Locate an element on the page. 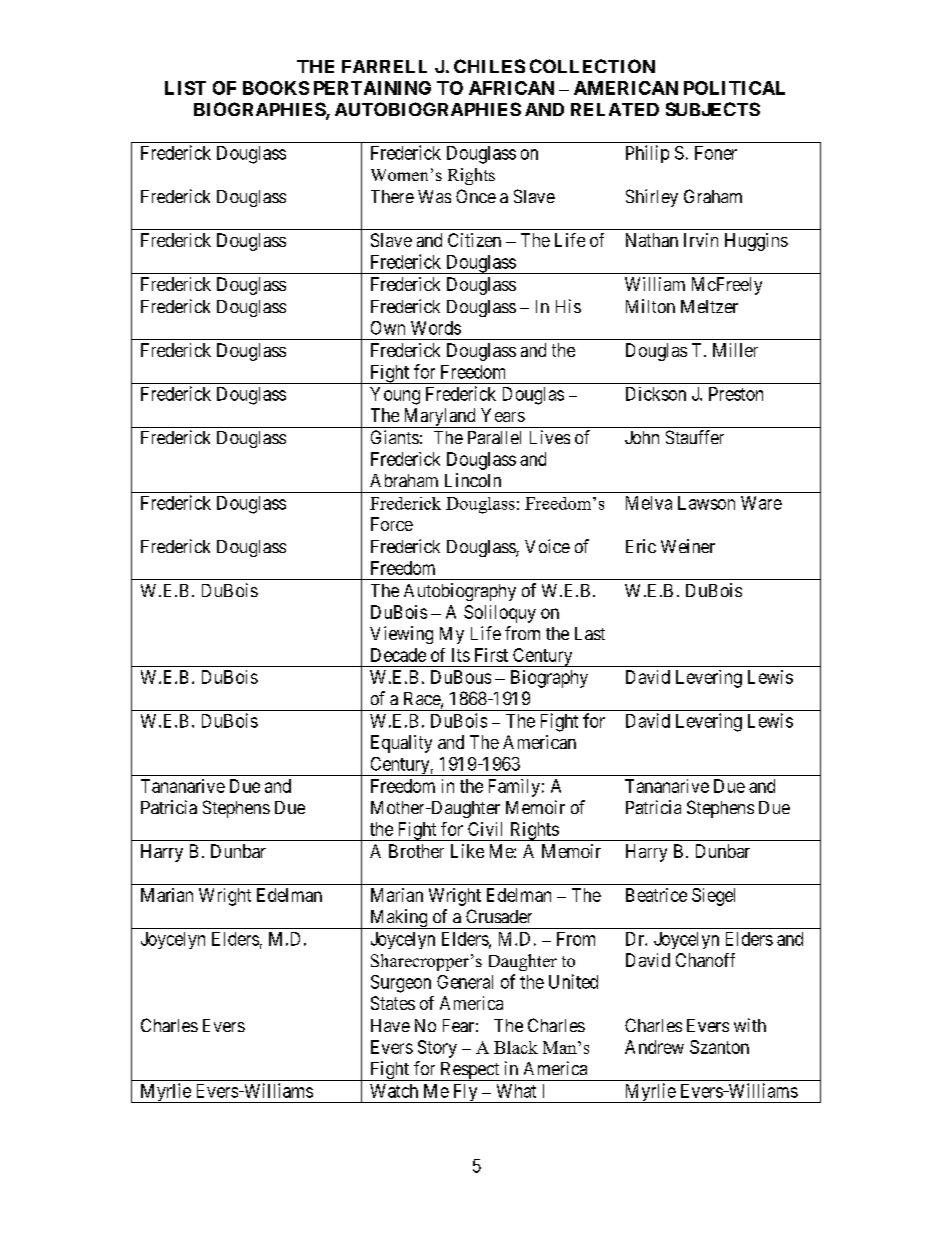  Soliloquy is located at coordinates (500, 614).
